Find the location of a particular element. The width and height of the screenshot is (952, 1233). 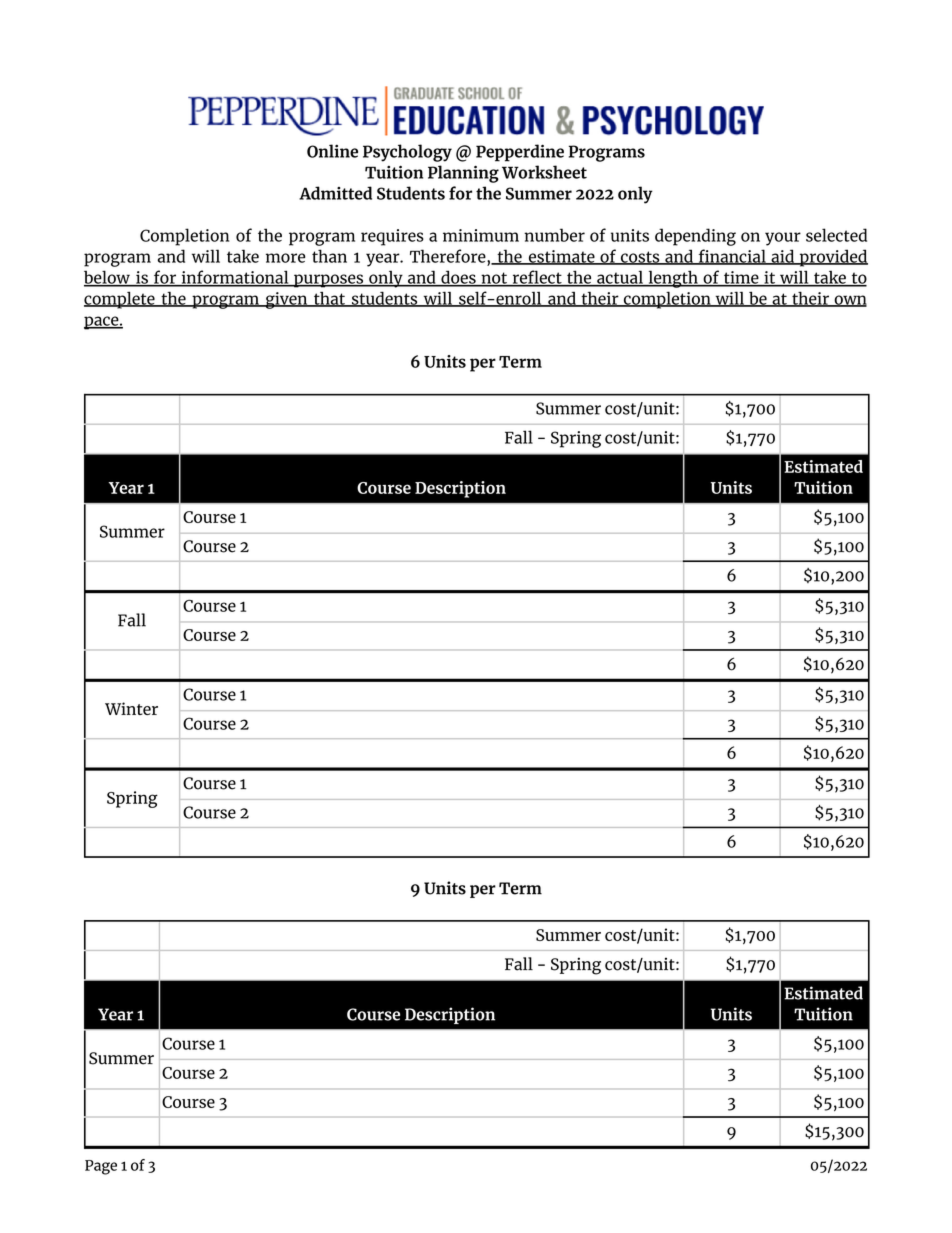

Page is located at coordinates (101, 1167).
